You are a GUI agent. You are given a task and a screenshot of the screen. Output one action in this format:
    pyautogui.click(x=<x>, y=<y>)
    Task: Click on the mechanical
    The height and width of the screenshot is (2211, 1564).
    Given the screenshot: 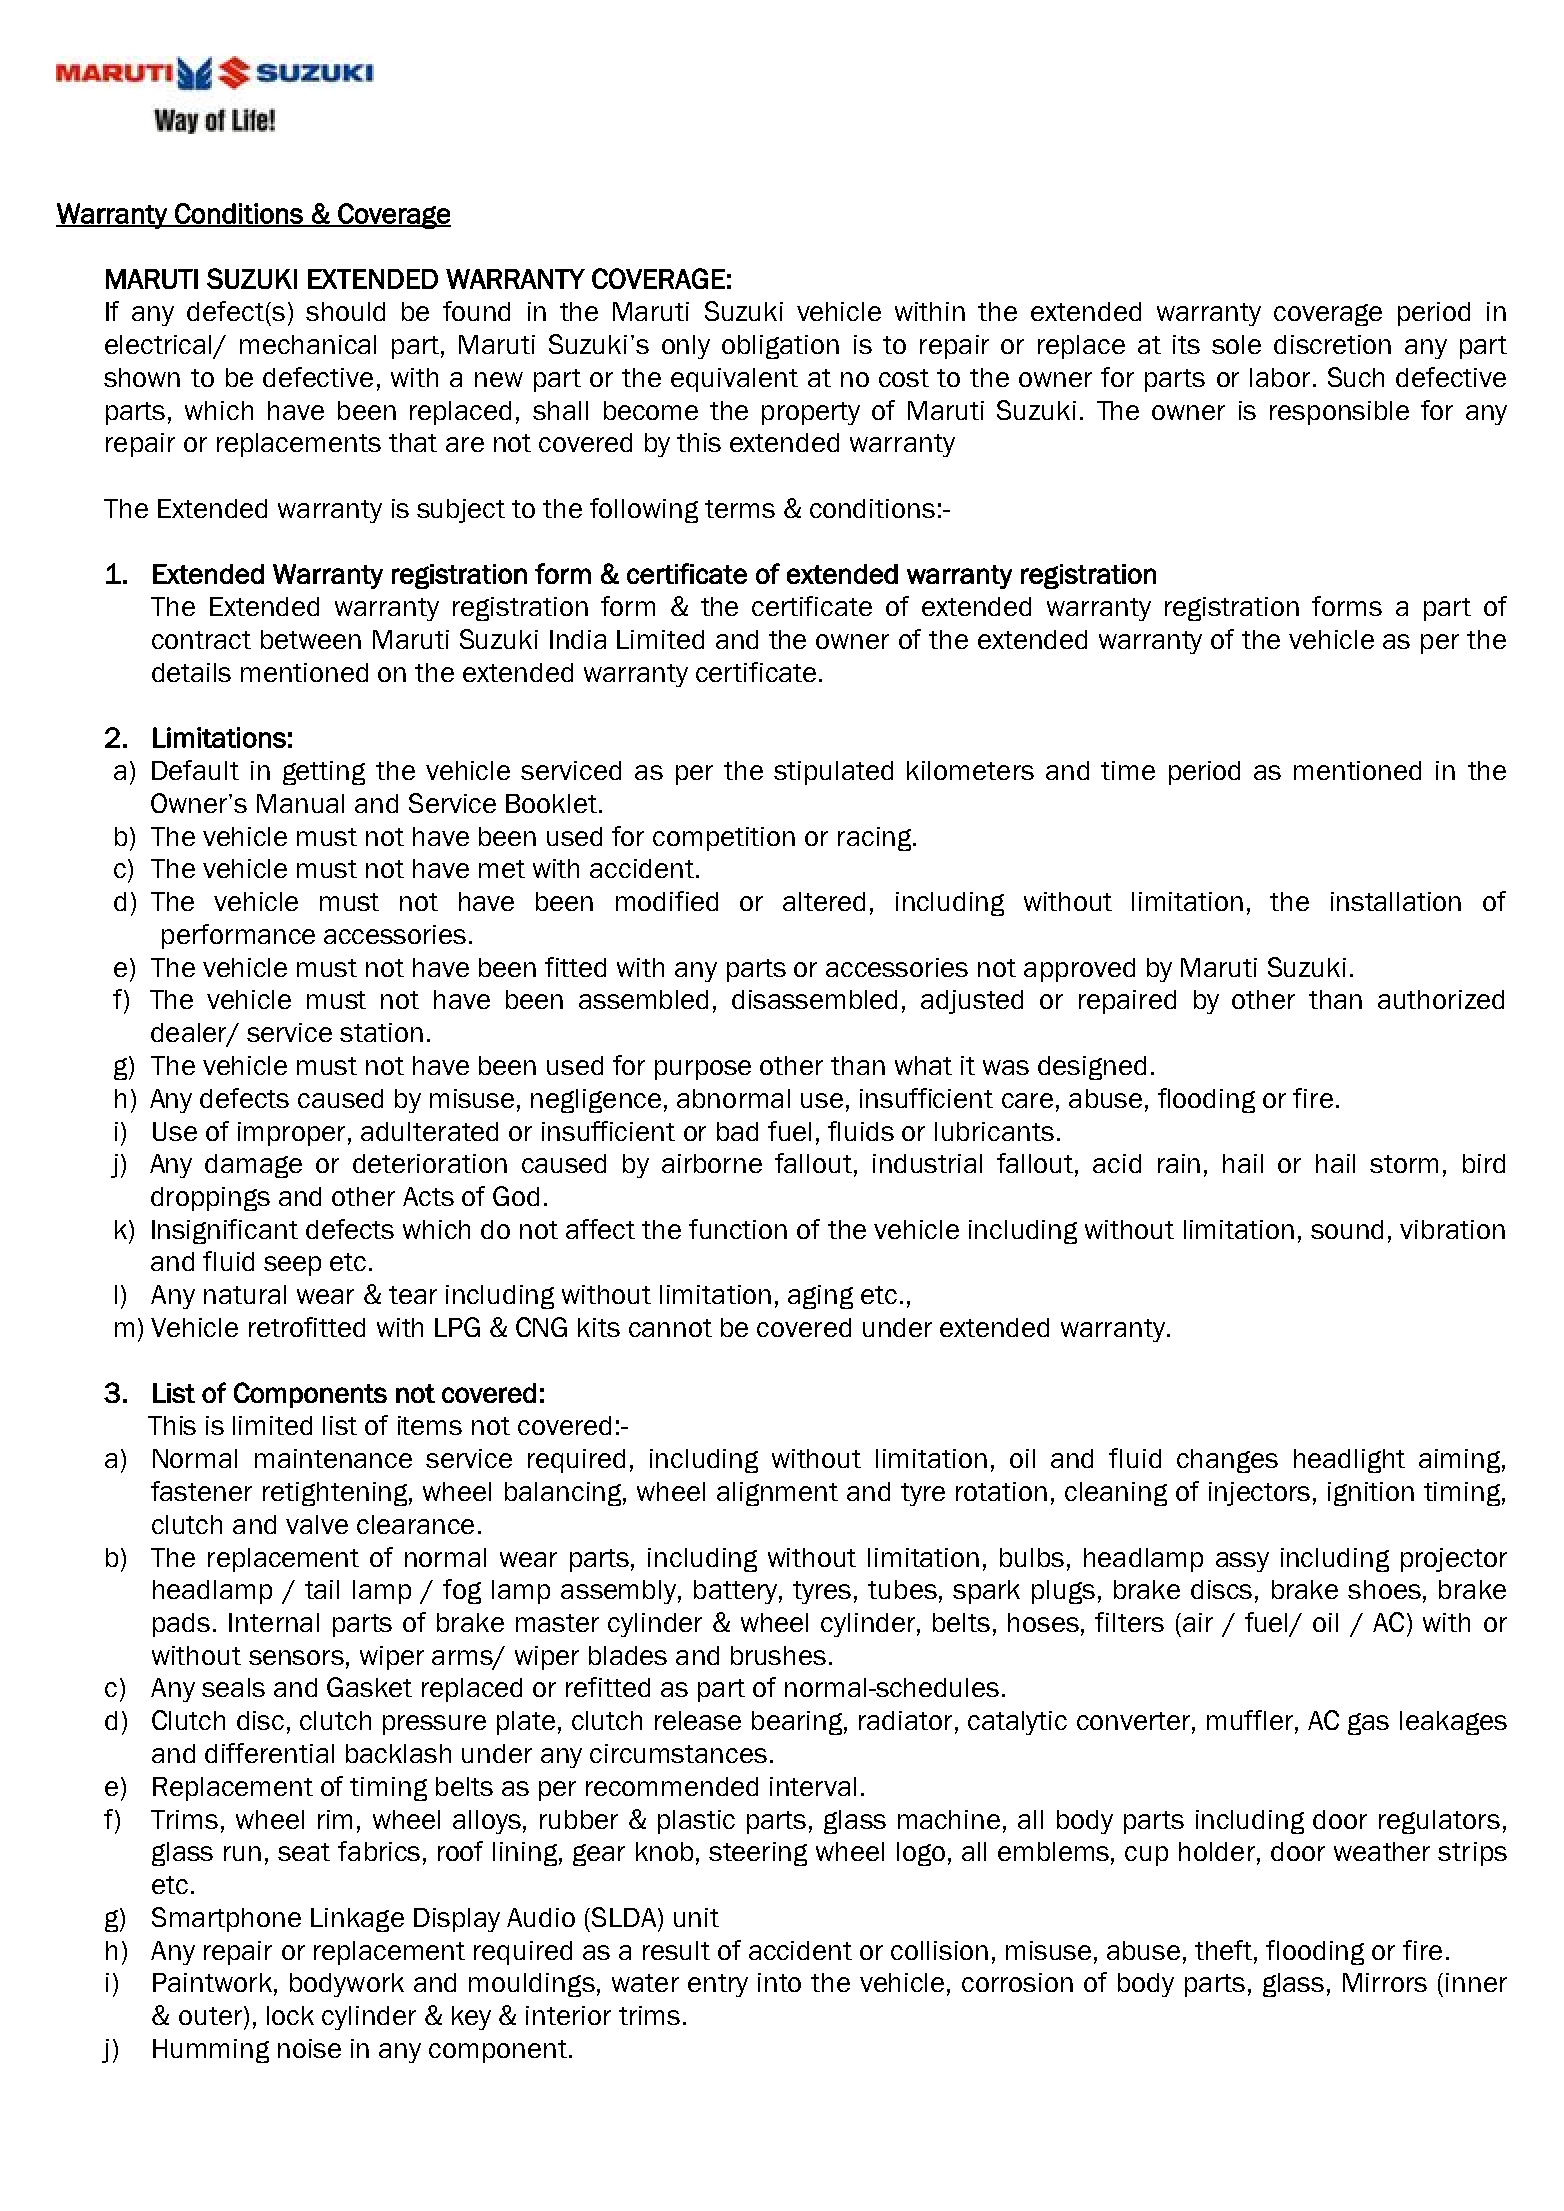 What is the action you would take?
    pyautogui.click(x=308, y=344)
